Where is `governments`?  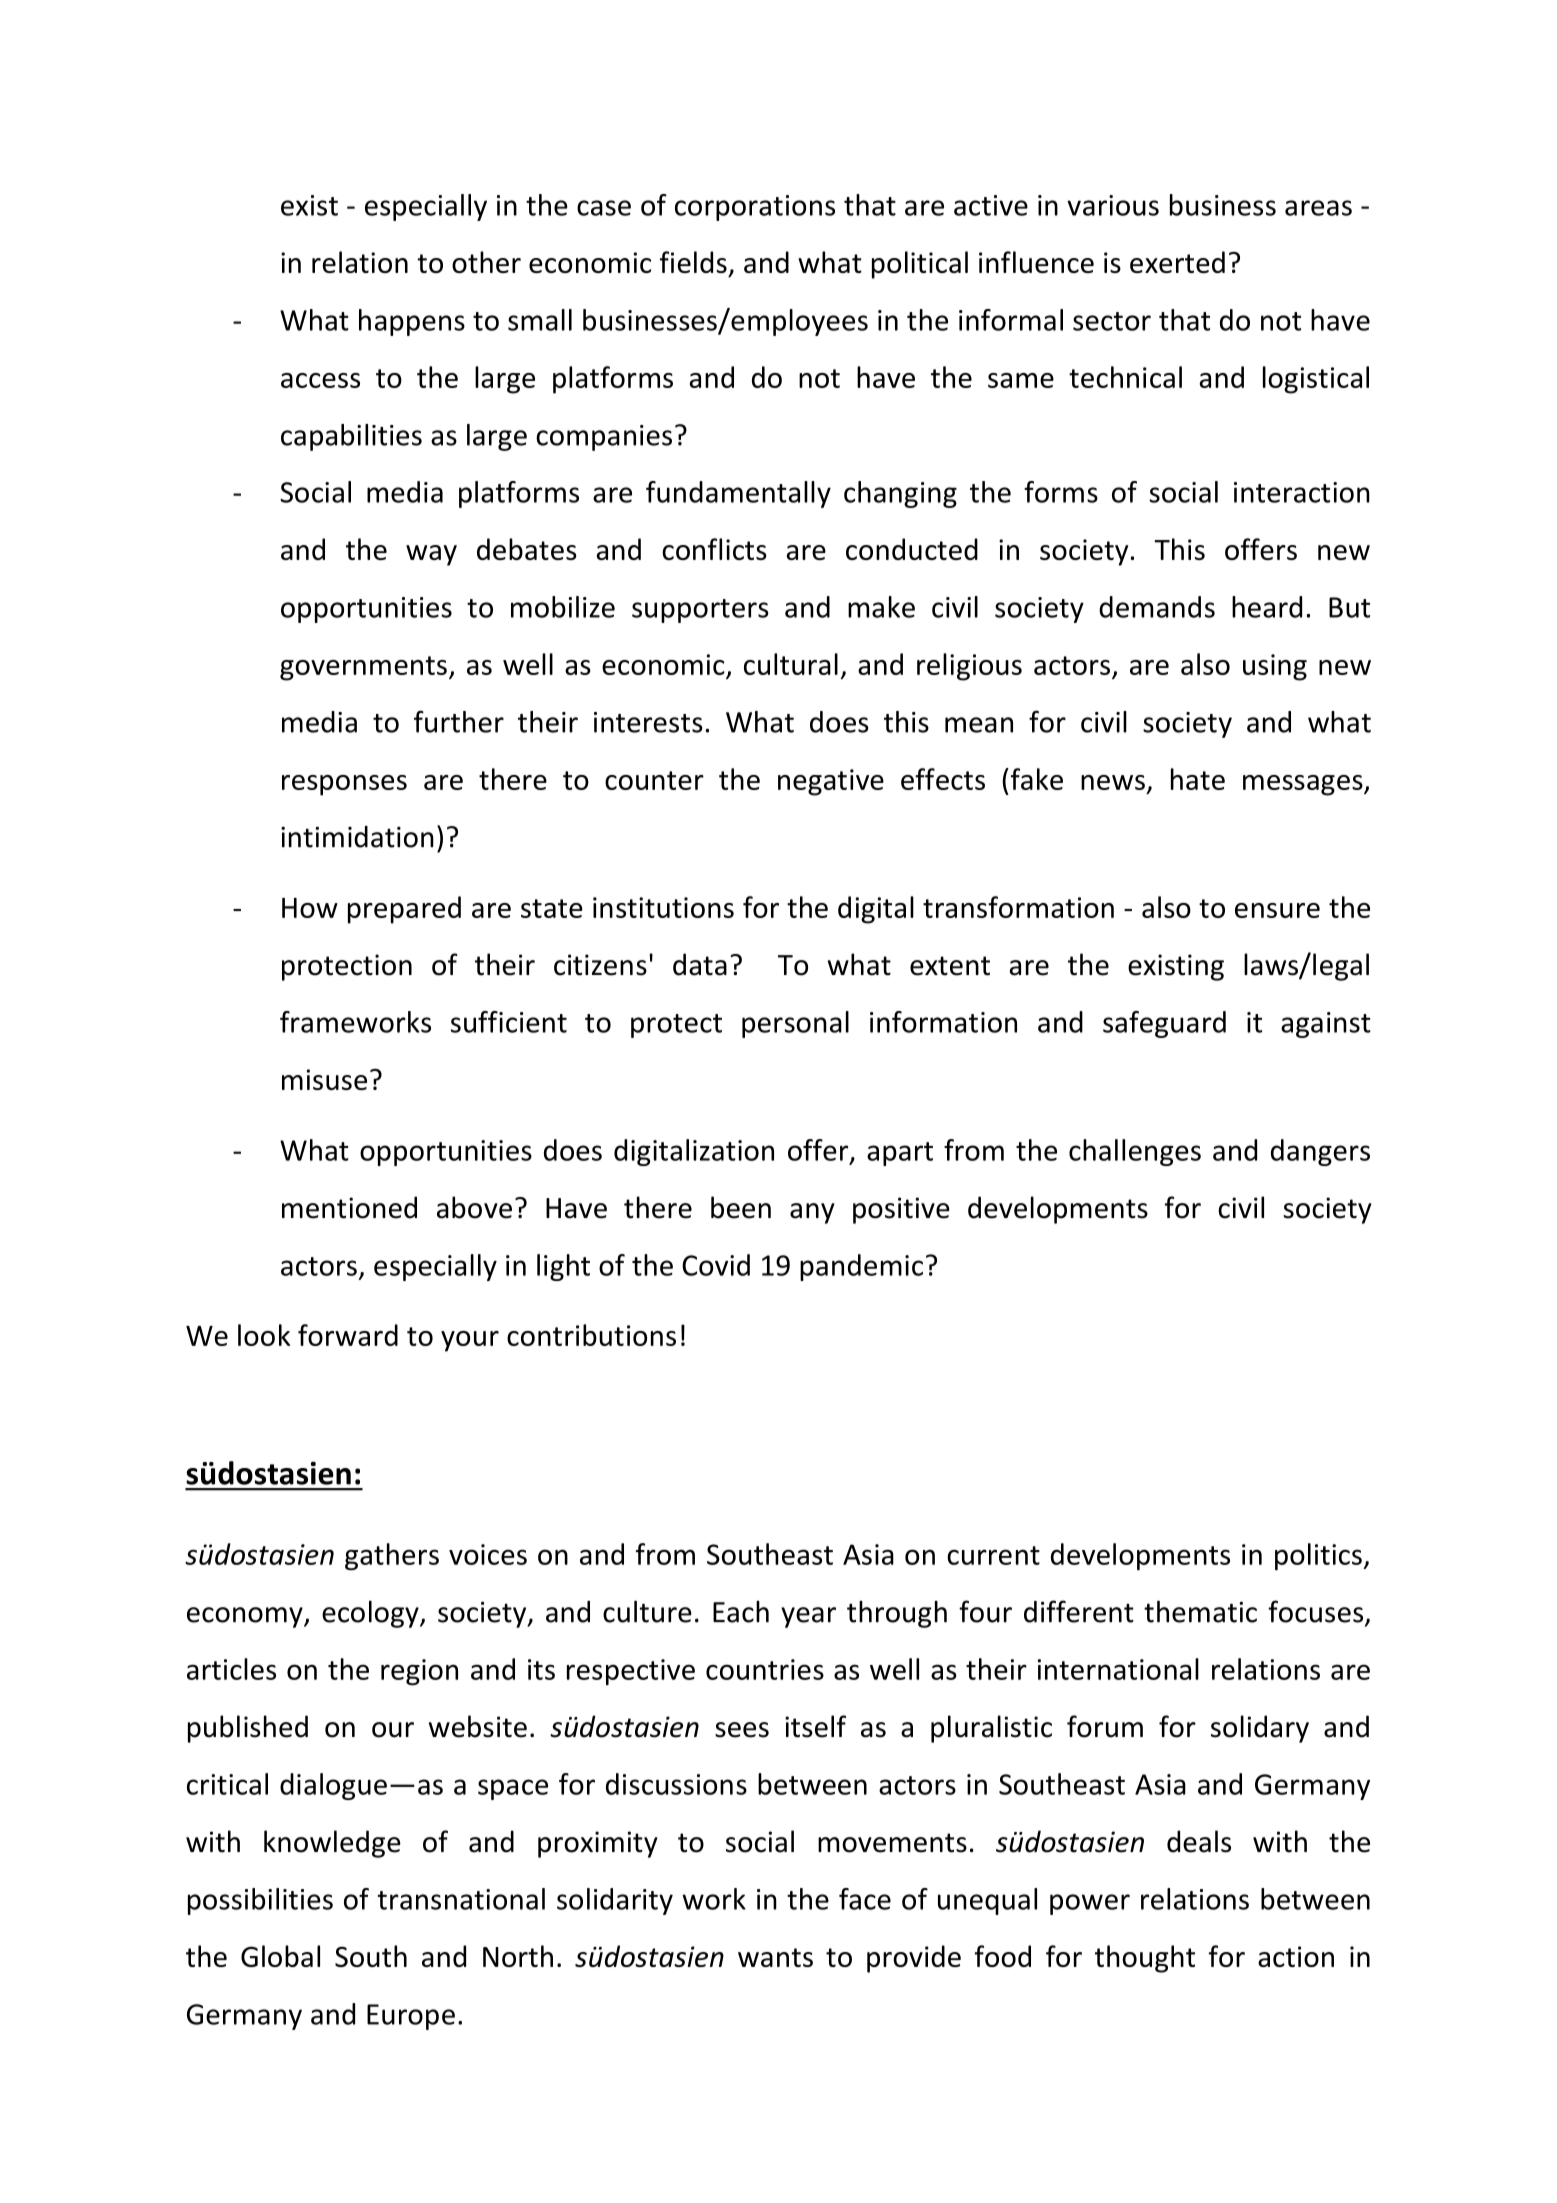
governments is located at coordinates (363, 668).
